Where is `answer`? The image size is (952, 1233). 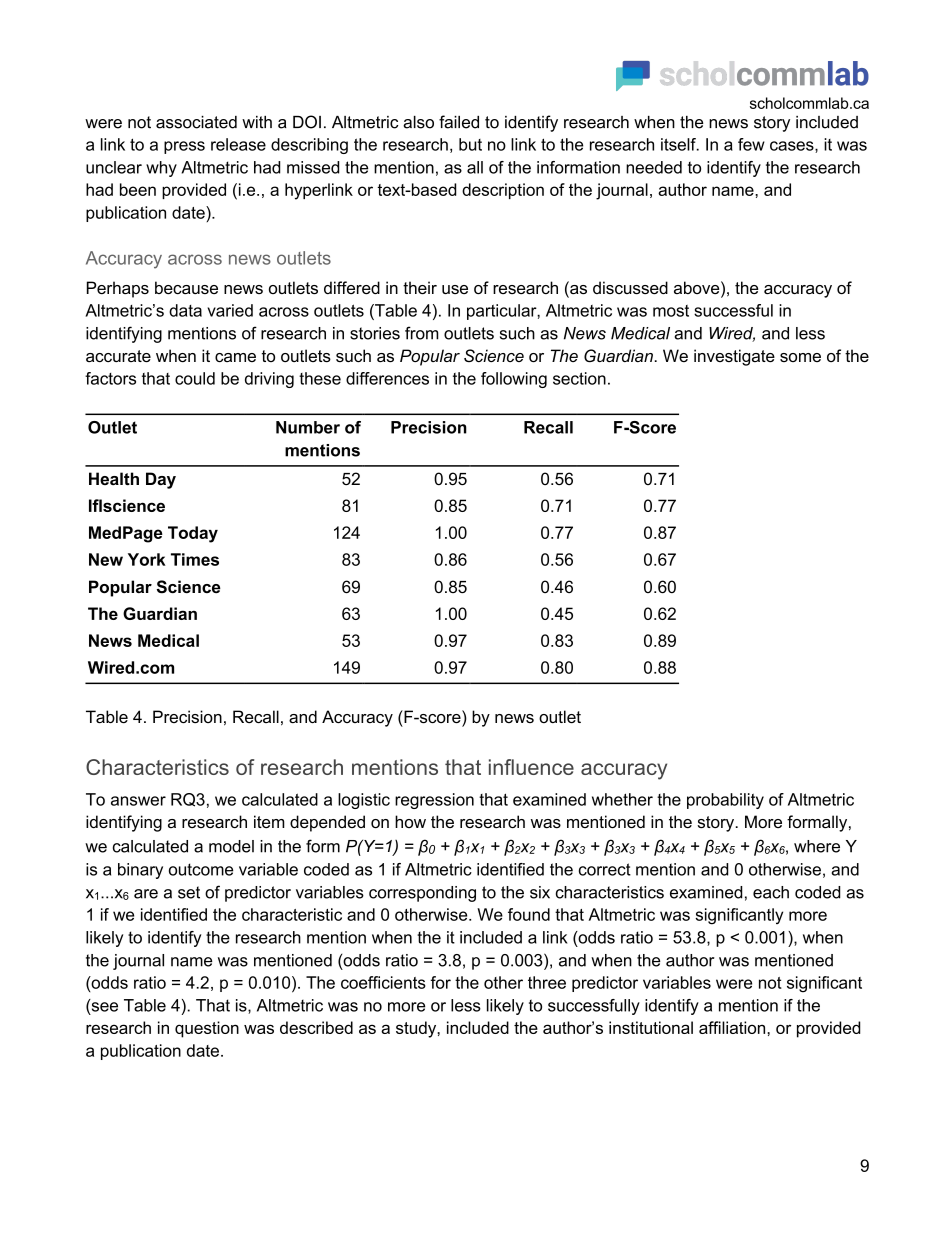
answer is located at coordinates (138, 801).
